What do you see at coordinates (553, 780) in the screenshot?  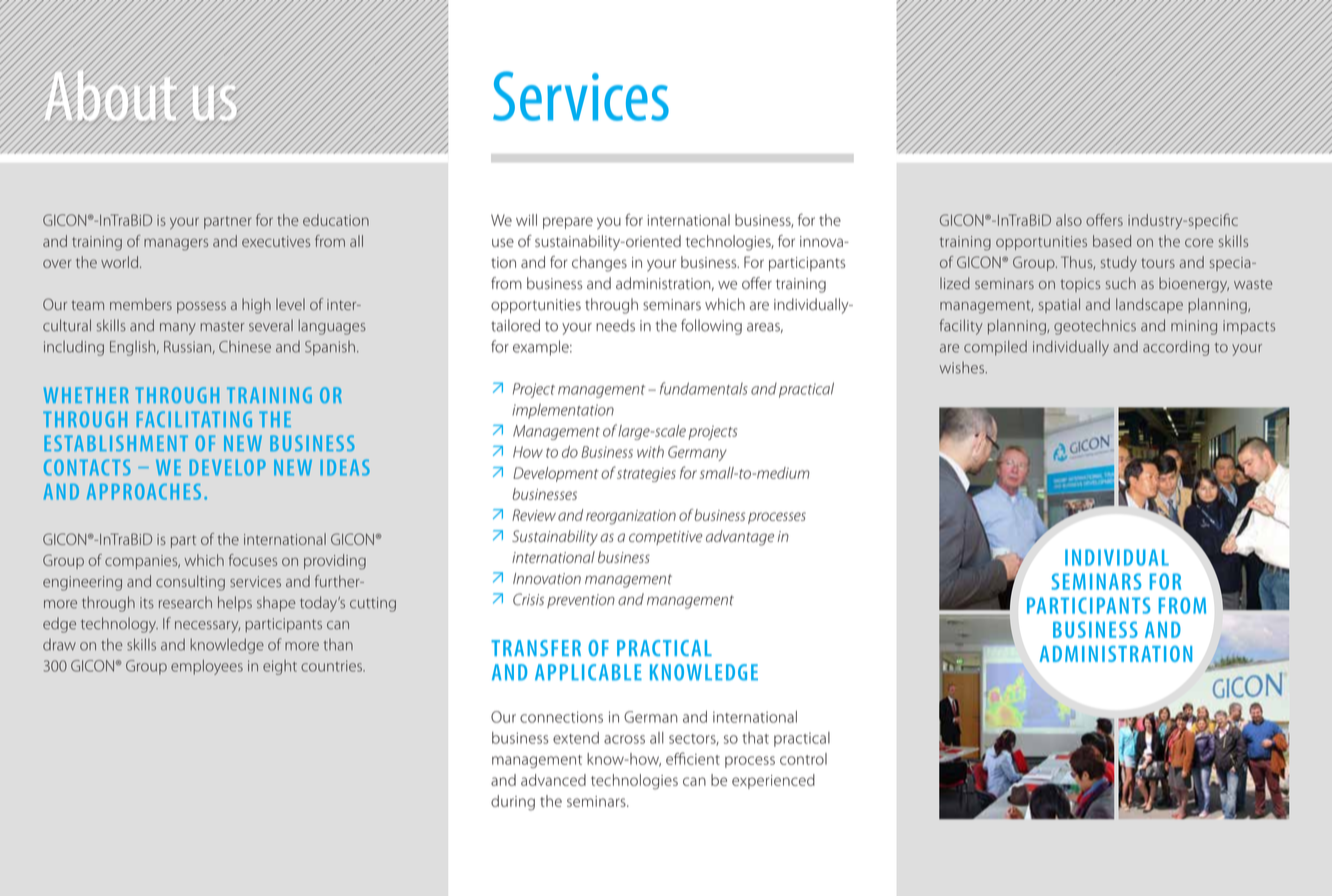 I see `advanced` at bounding box center [553, 780].
